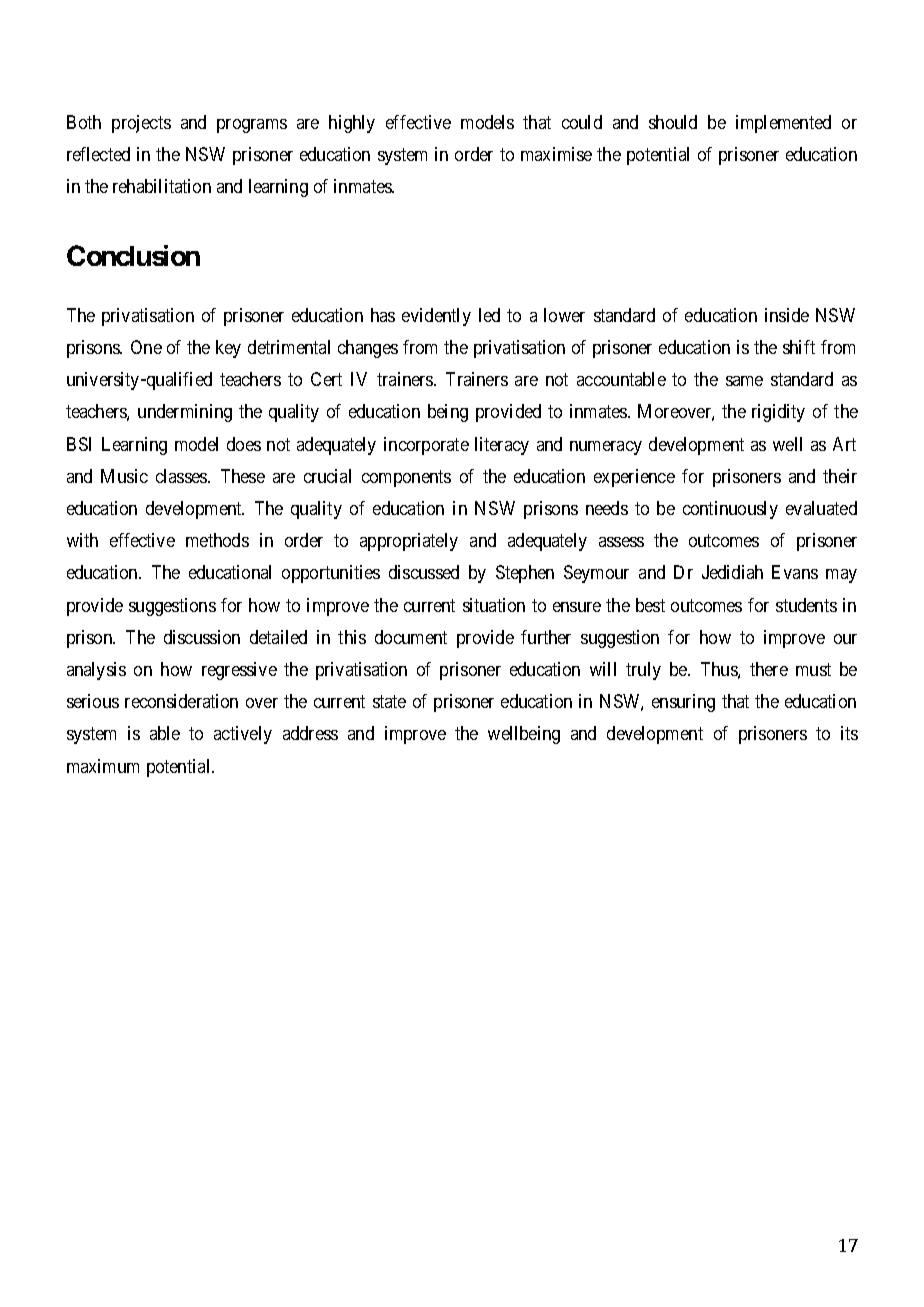 This page has height=1307, width=924. I want to click on maximise, so click(556, 154).
